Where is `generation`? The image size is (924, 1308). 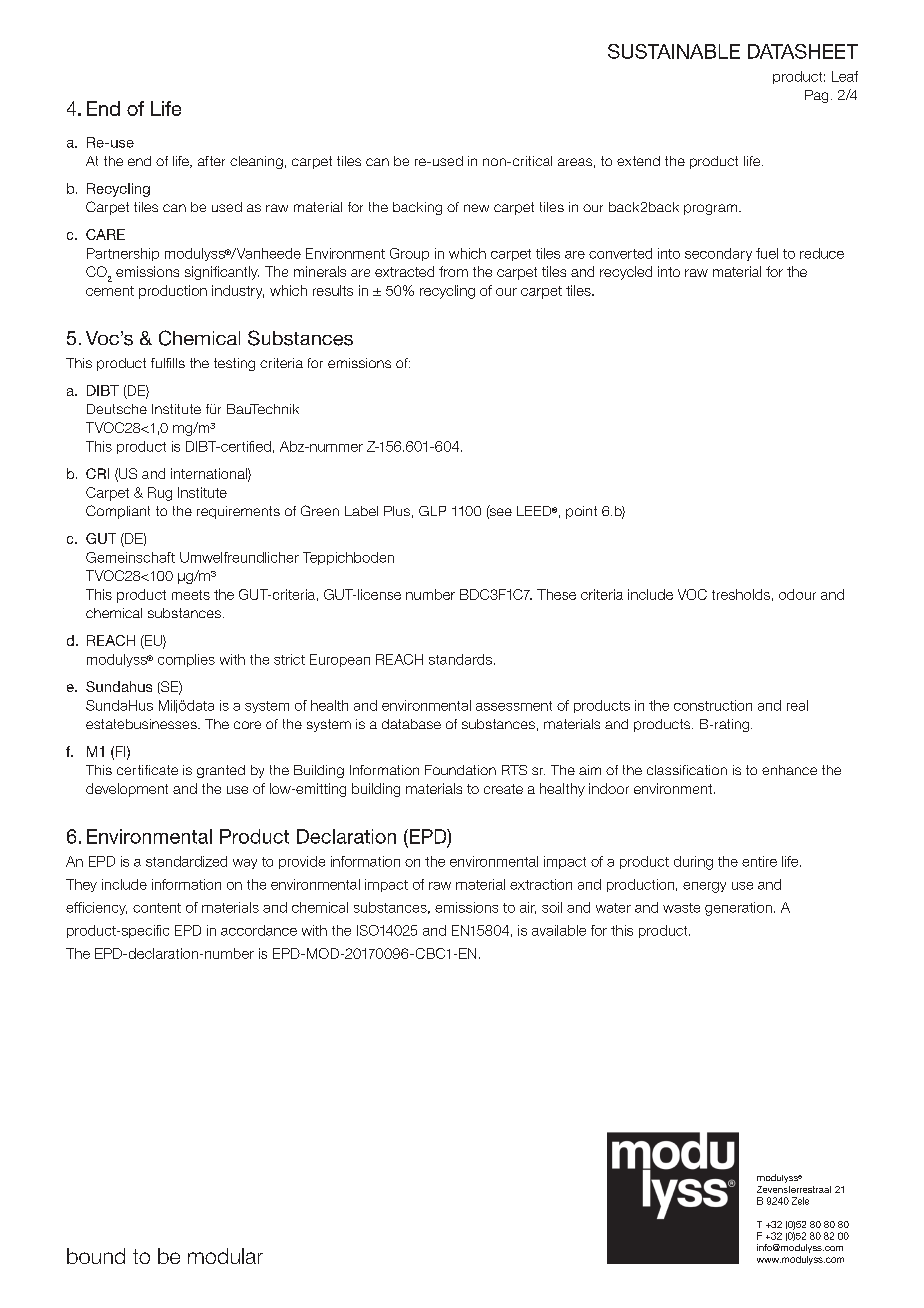
generation is located at coordinates (738, 909).
